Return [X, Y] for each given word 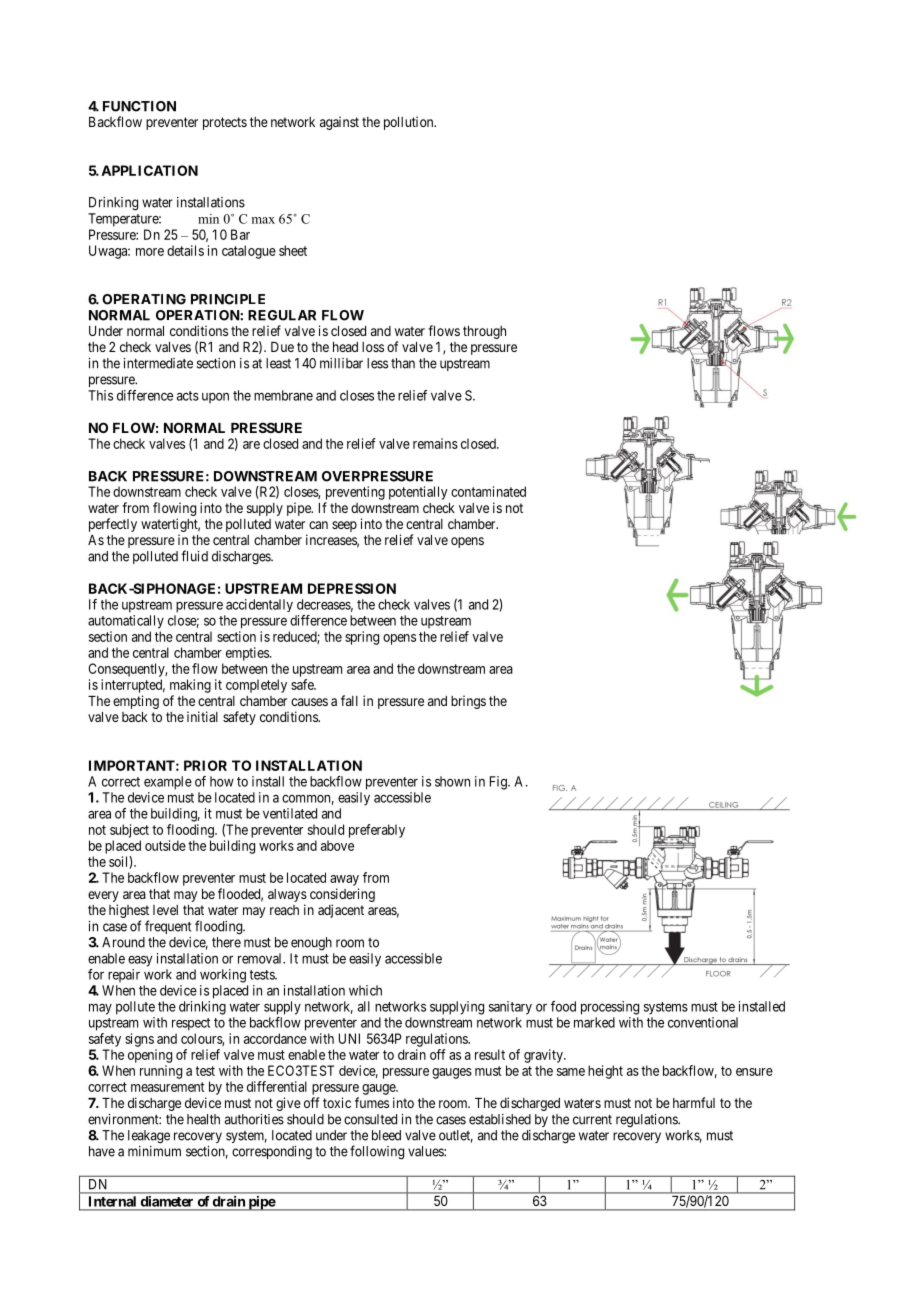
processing [610, 1008]
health [203, 1119]
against [339, 123]
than [403, 363]
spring [362, 638]
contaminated [488, 491]
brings [468, 702]
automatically [126, 622]
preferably [377, 831]
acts [188, 396]
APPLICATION [149, 170]
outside [165, 845]
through [484, 332]
